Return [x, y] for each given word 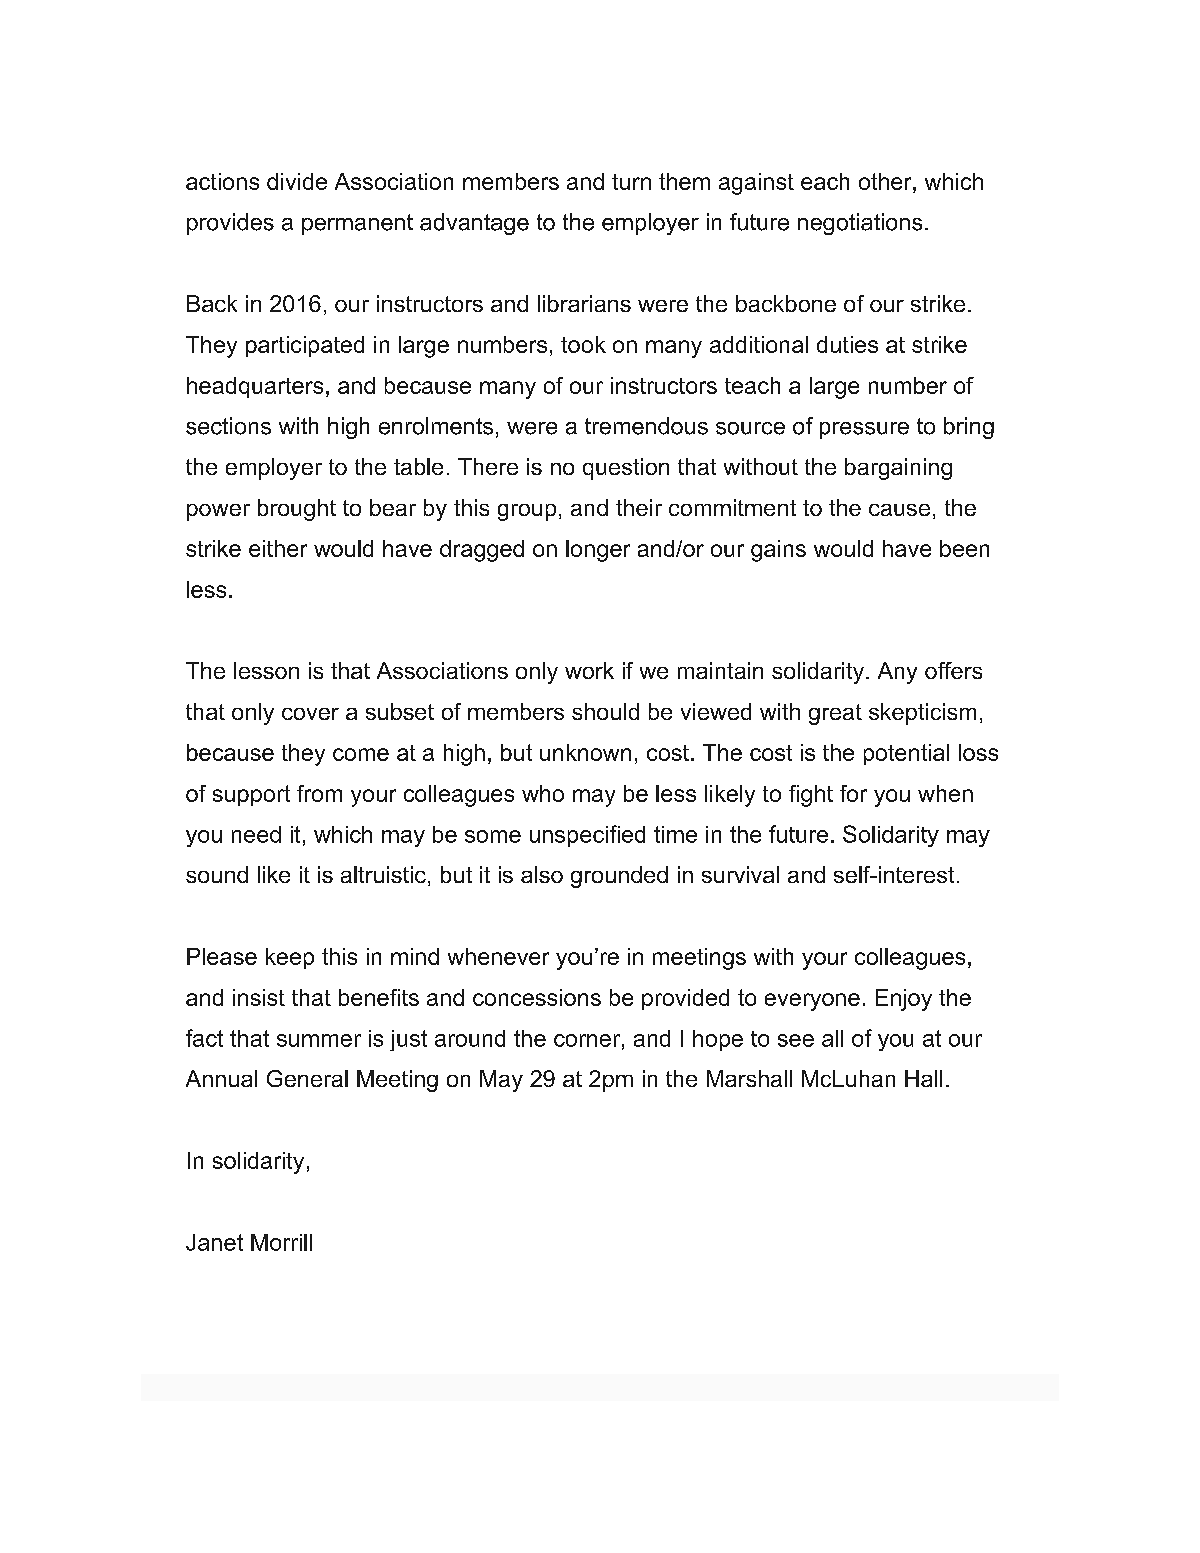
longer [598, 551]
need [256, 834]
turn [631, 182]
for [853, 793]
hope [718, 1040]
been [964, 548]
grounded [619, 877]
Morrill [281, 1242]
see [796, 1040]
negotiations [860, 224]
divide [297, 181]
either [278, 548]
